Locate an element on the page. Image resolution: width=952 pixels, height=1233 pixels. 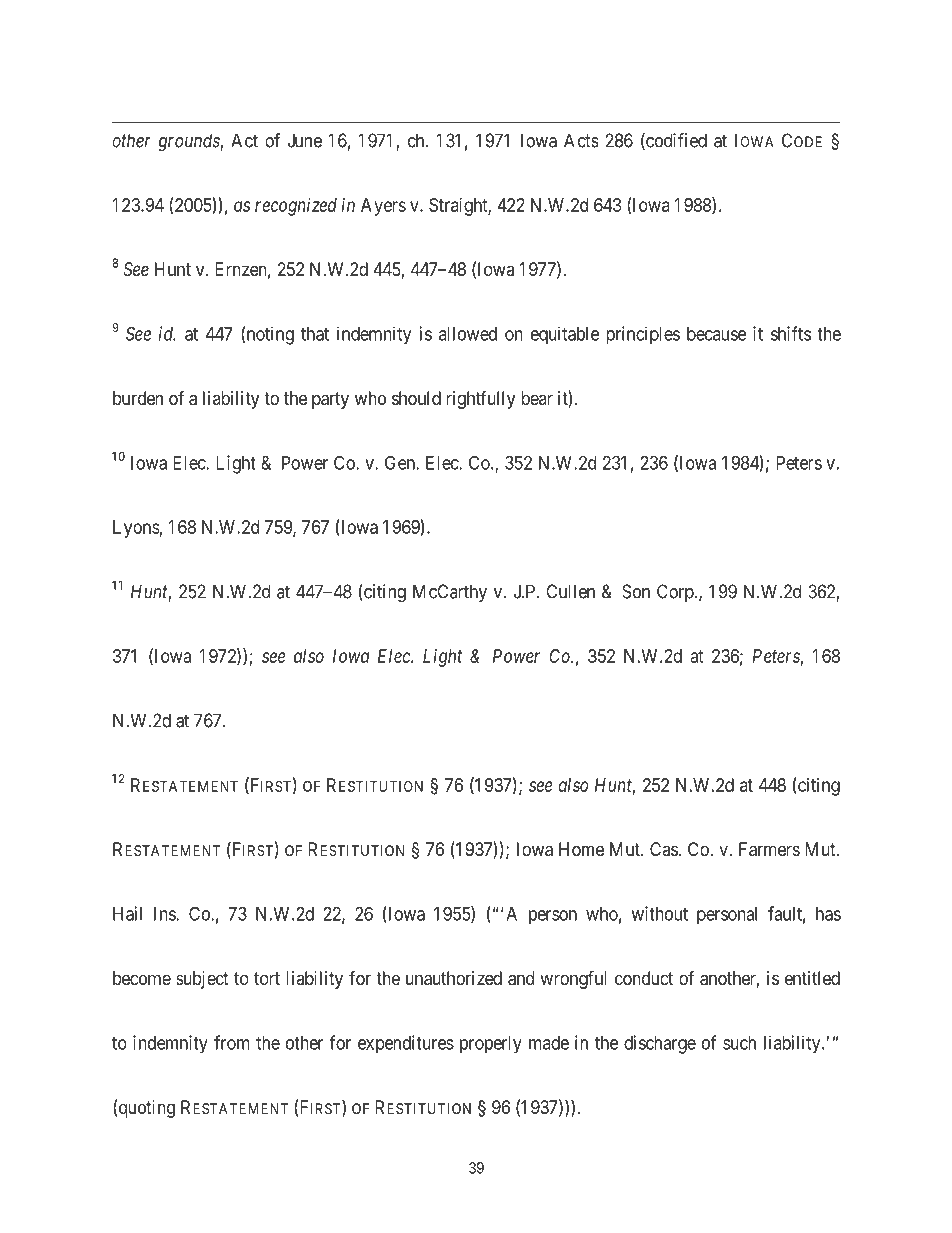
because is located at coordinates (716, 334).
